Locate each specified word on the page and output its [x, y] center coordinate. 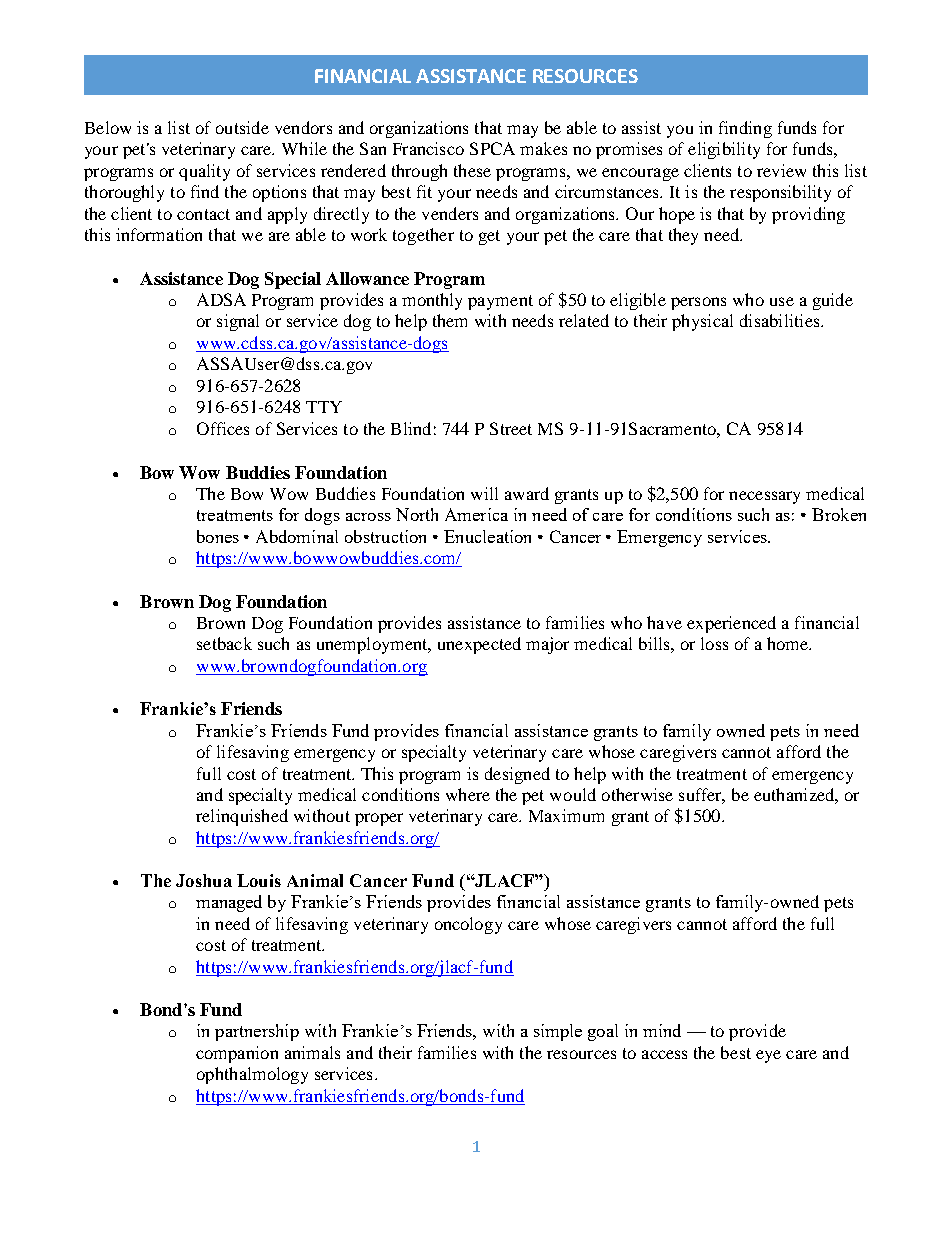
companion [237, 1054]
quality [204, 172]
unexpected [479, 645]
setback [224, 643]
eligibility [724, 150]
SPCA [492, 148]
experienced [731, 624]
